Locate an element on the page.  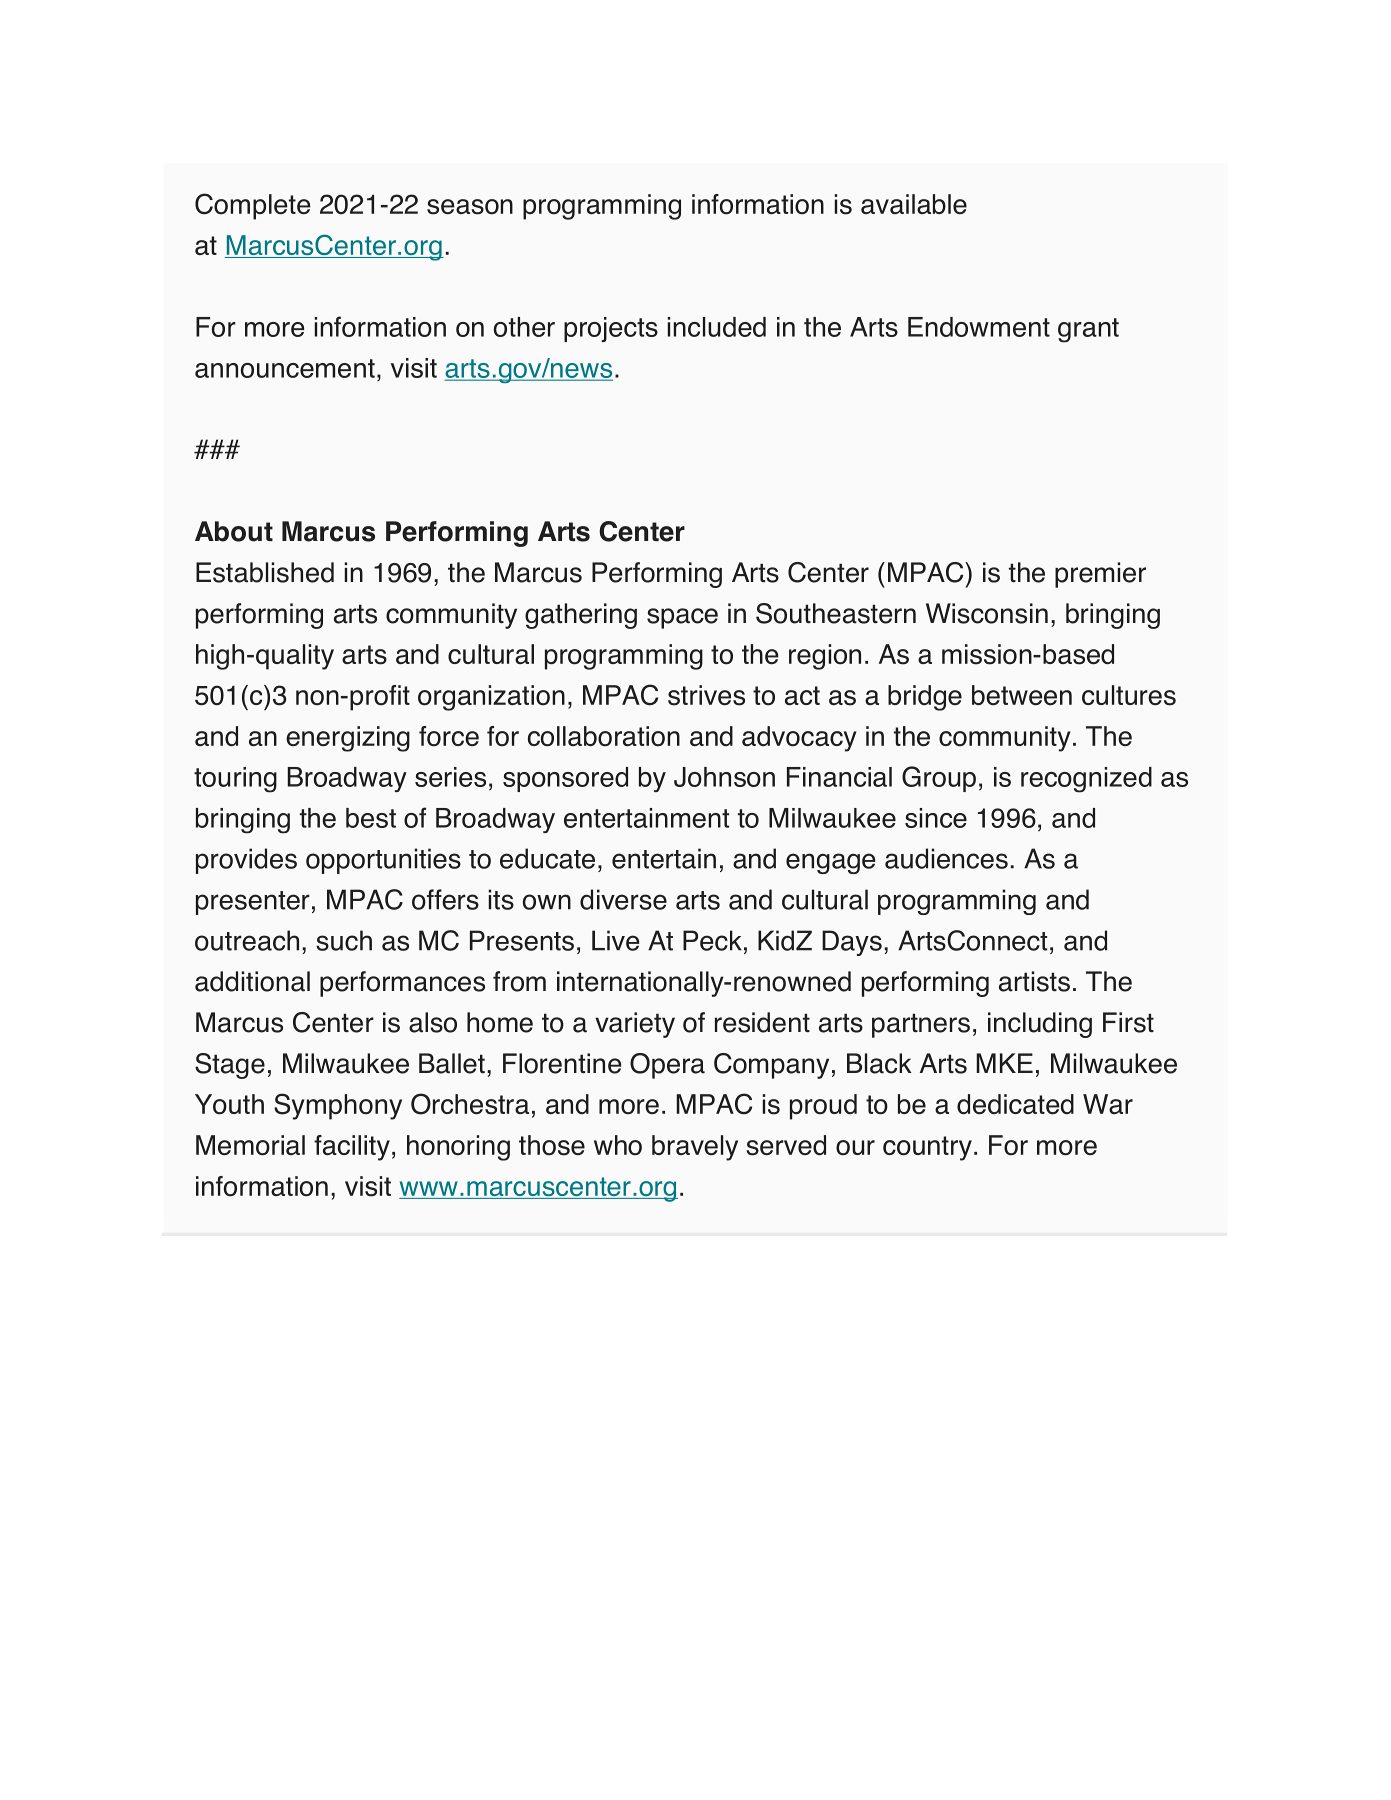
included is located at coordinates (716, 327).
